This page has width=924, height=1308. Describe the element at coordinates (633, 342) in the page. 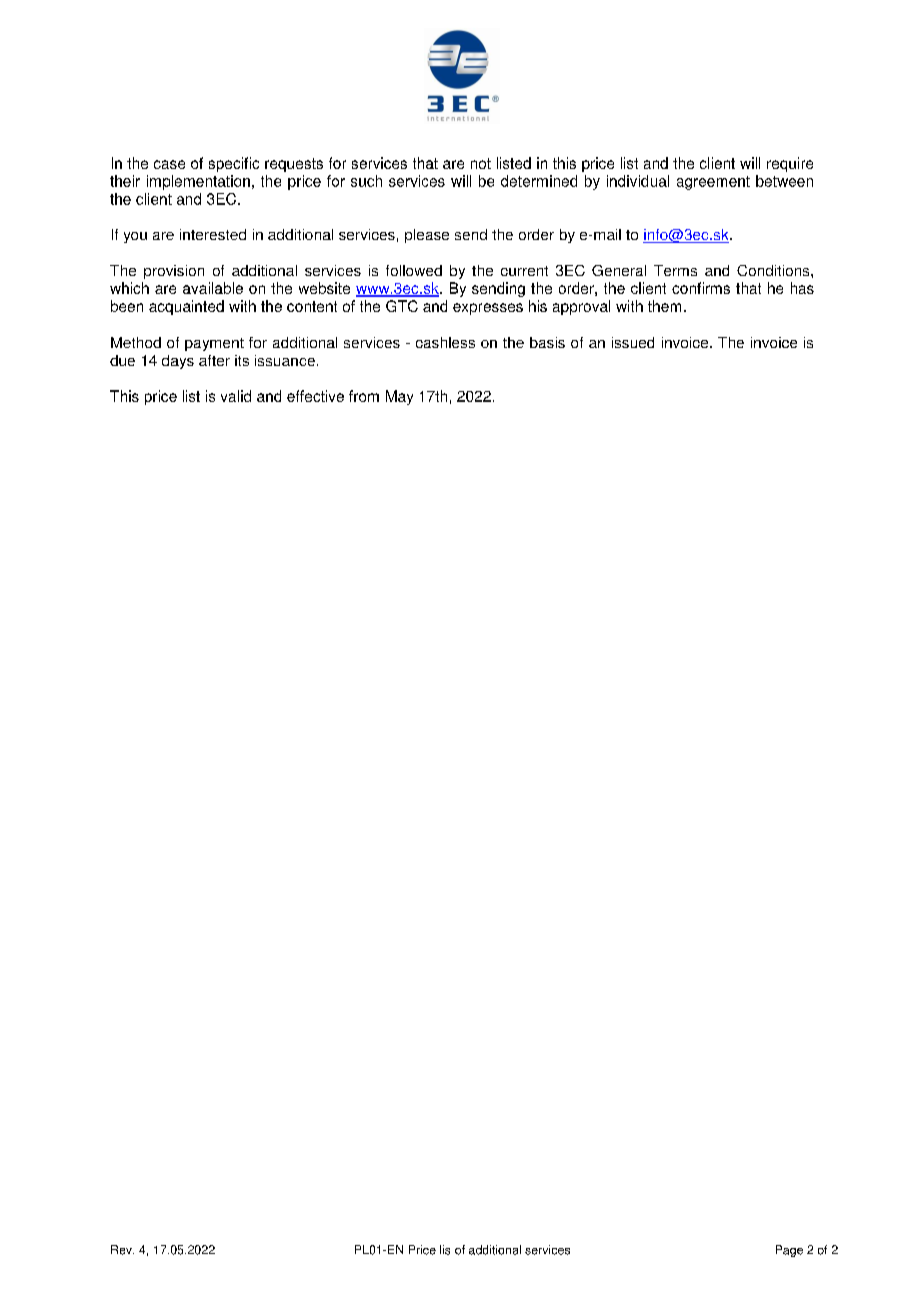

I see `issued` at that location.
